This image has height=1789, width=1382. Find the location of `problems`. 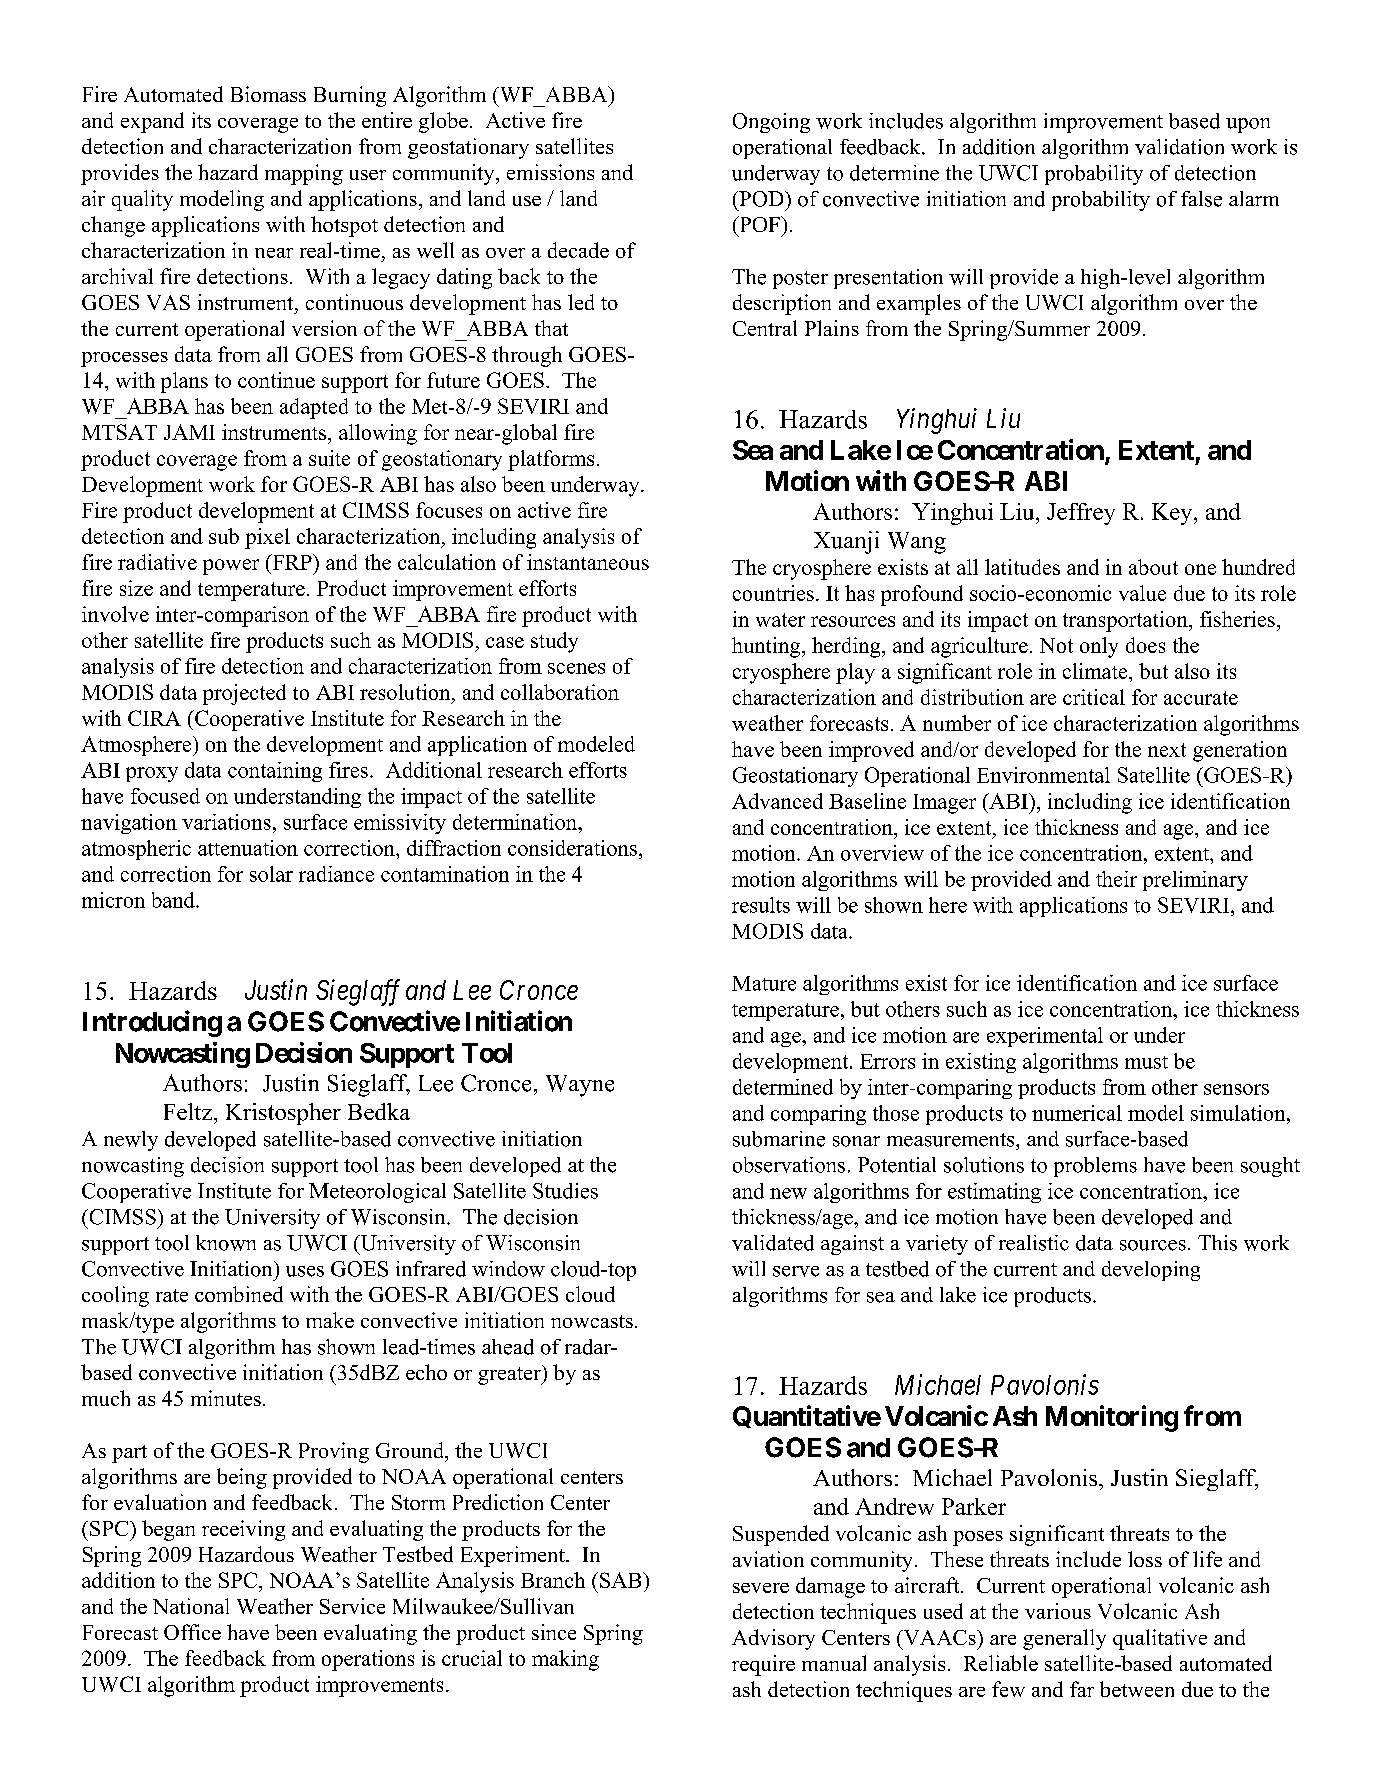

problems is located at coordinates (1095, 1167).
